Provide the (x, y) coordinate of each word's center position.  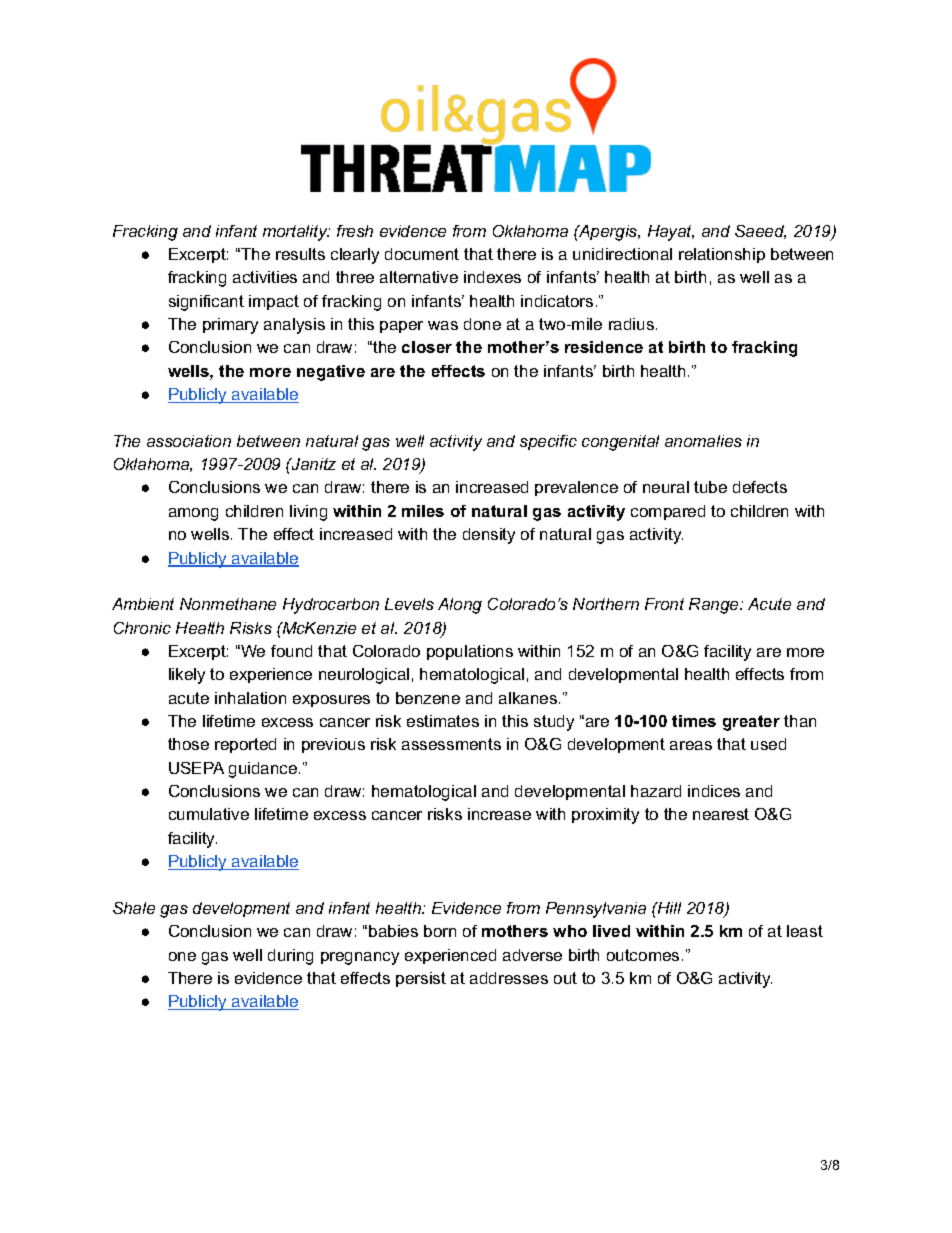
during (290, 957)
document (422, 254)
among (193, 514)
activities (265, 277)
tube (710, 487)
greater (751, 723)
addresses (509, 978)
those (188, 744)
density (489, 536)
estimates (443, 721)
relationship (722, 255)
